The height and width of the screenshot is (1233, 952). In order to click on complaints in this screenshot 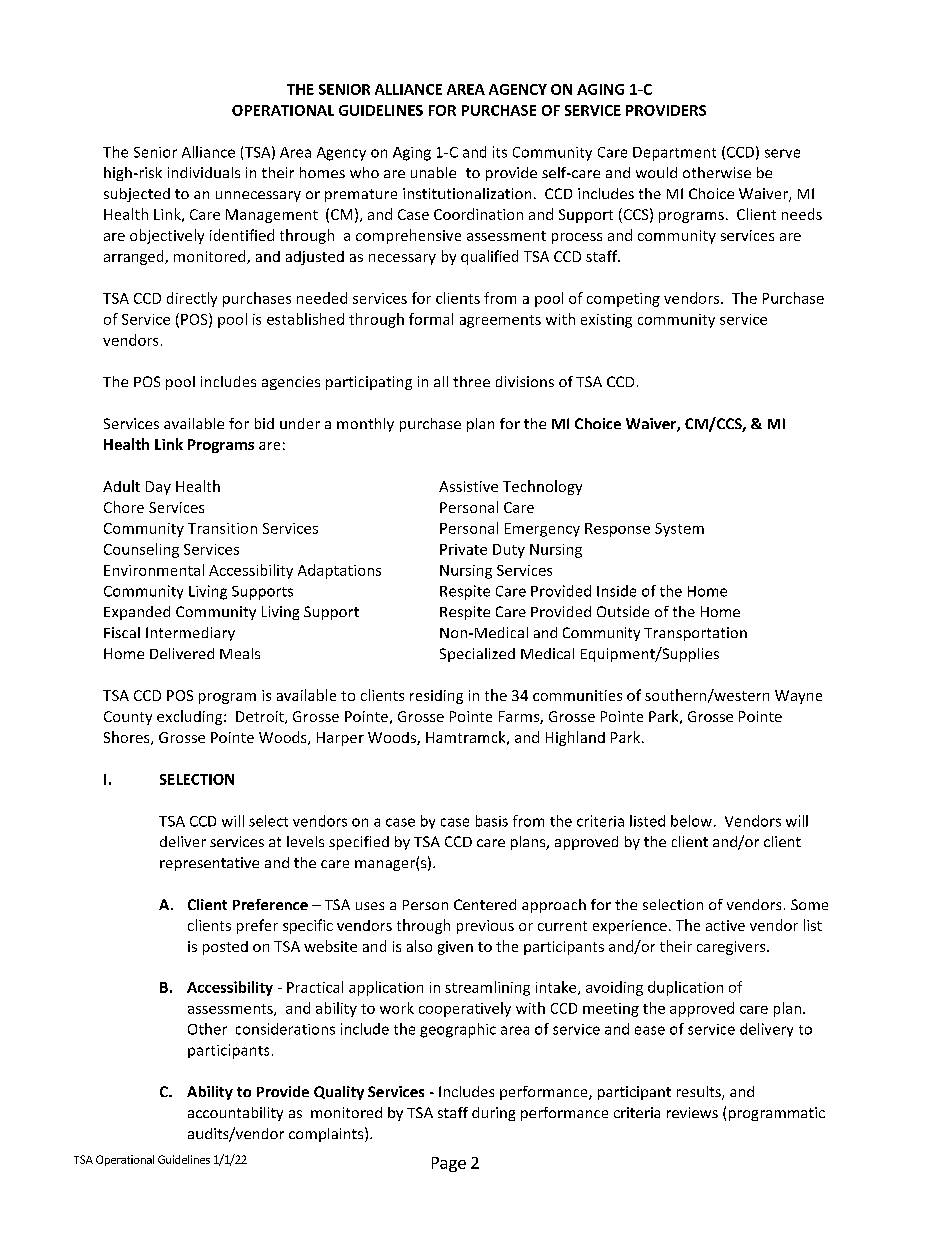, I will do `click(327, 1134)`.
